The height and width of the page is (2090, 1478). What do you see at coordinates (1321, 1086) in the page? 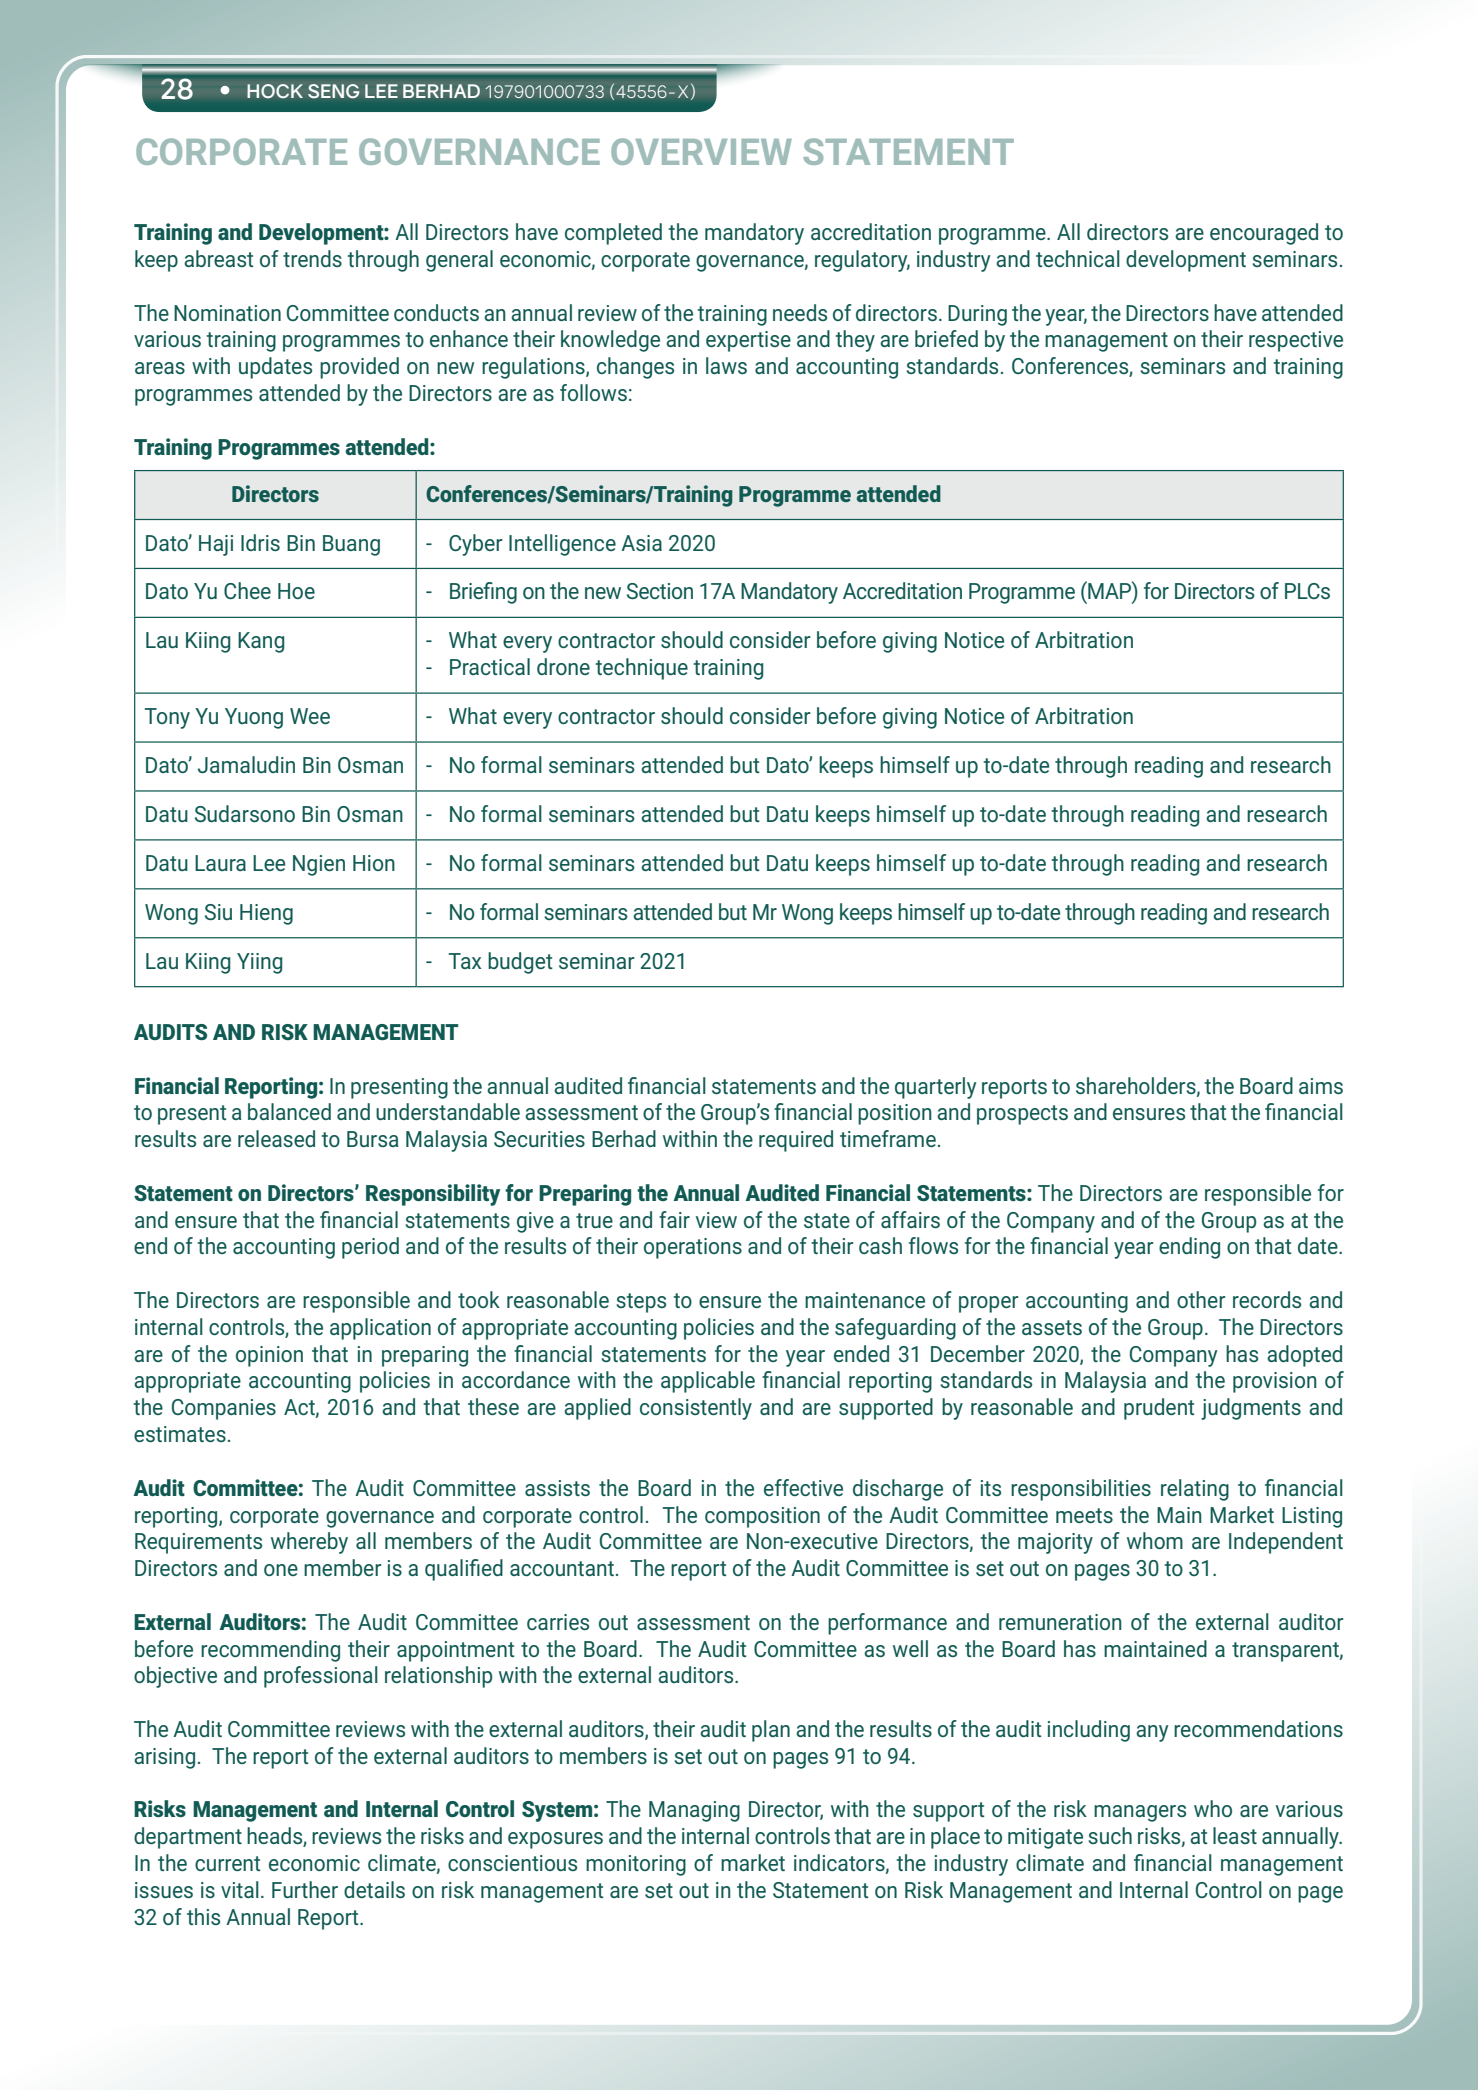
I see `aims` at bounding box center [1321, 1086].
